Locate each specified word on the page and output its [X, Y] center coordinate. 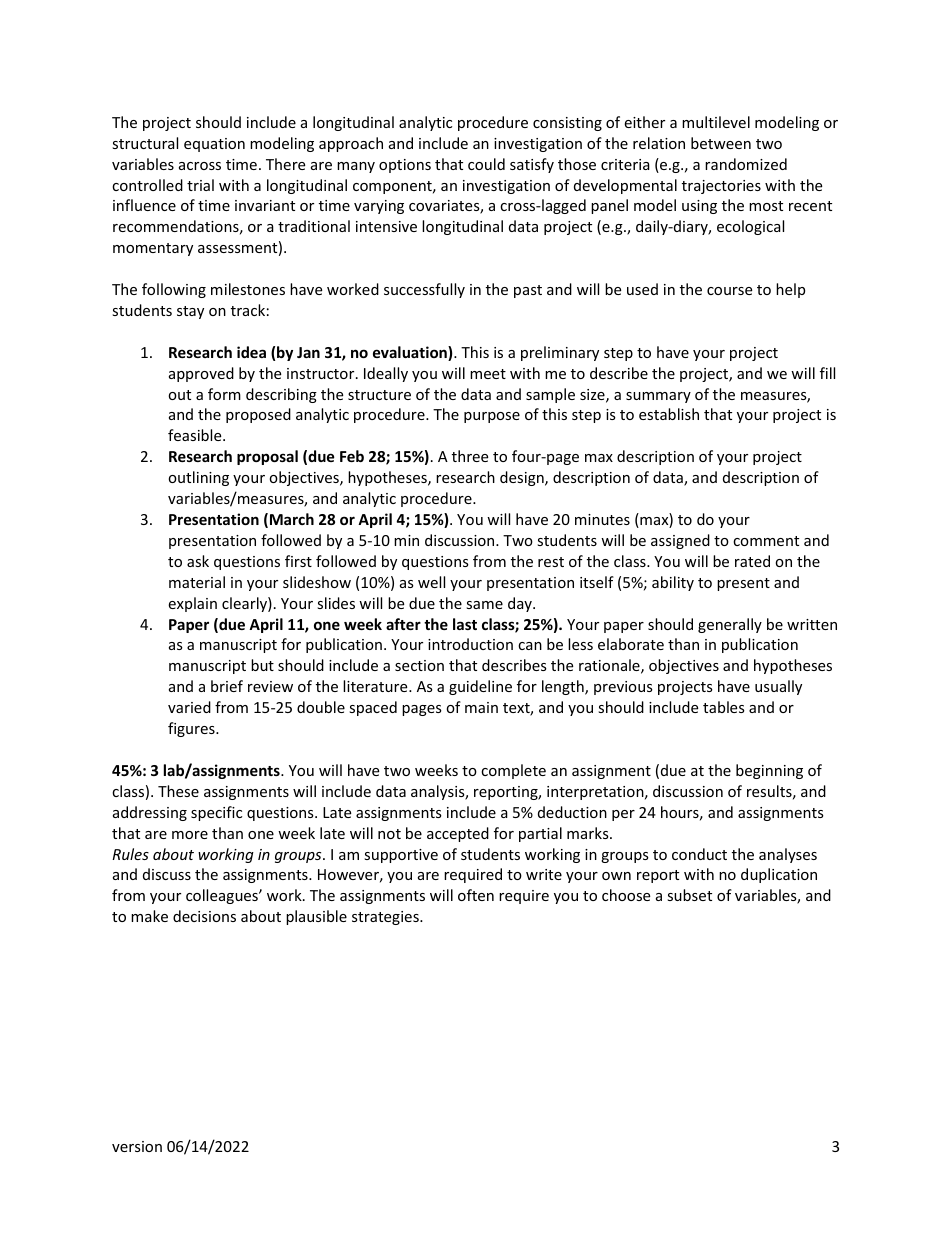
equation [214, 145]
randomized [746, 164]
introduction [470, 644]
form [224, 394]
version [137, 1146]
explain [192, 604]
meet [488, 374]
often [476, 895]
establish [669, 414]
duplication [779, 875]
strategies [386, 918]
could [486, 164]
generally [730, 625]
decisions [204, 916]
